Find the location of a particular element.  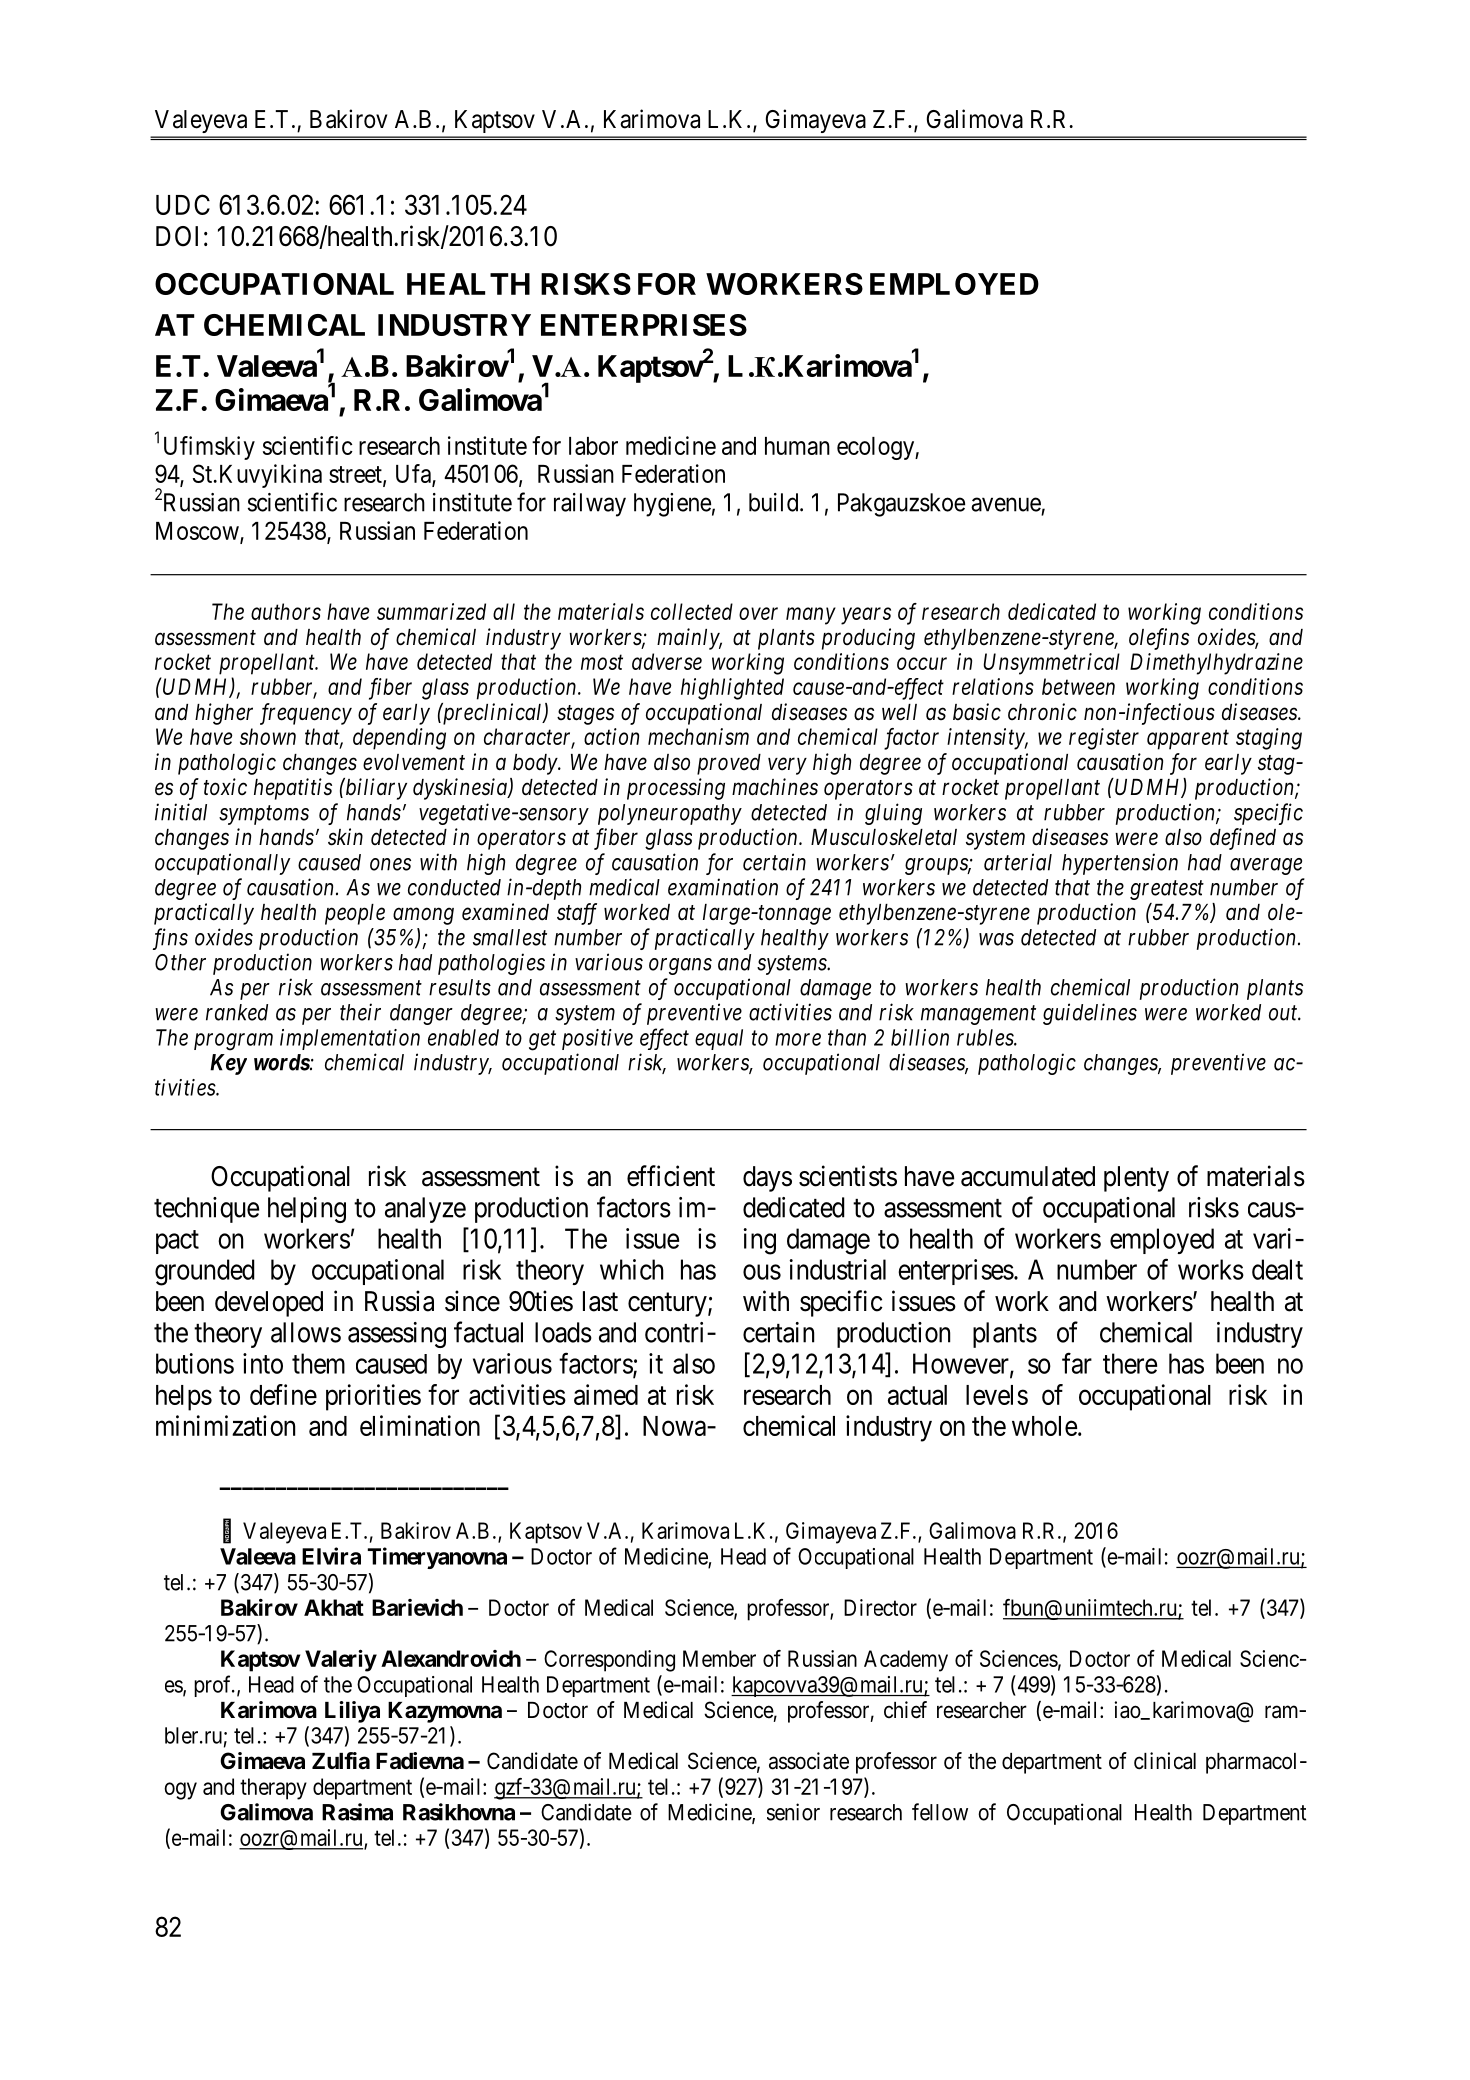

greatest is located at coordinates (1167, 890).
